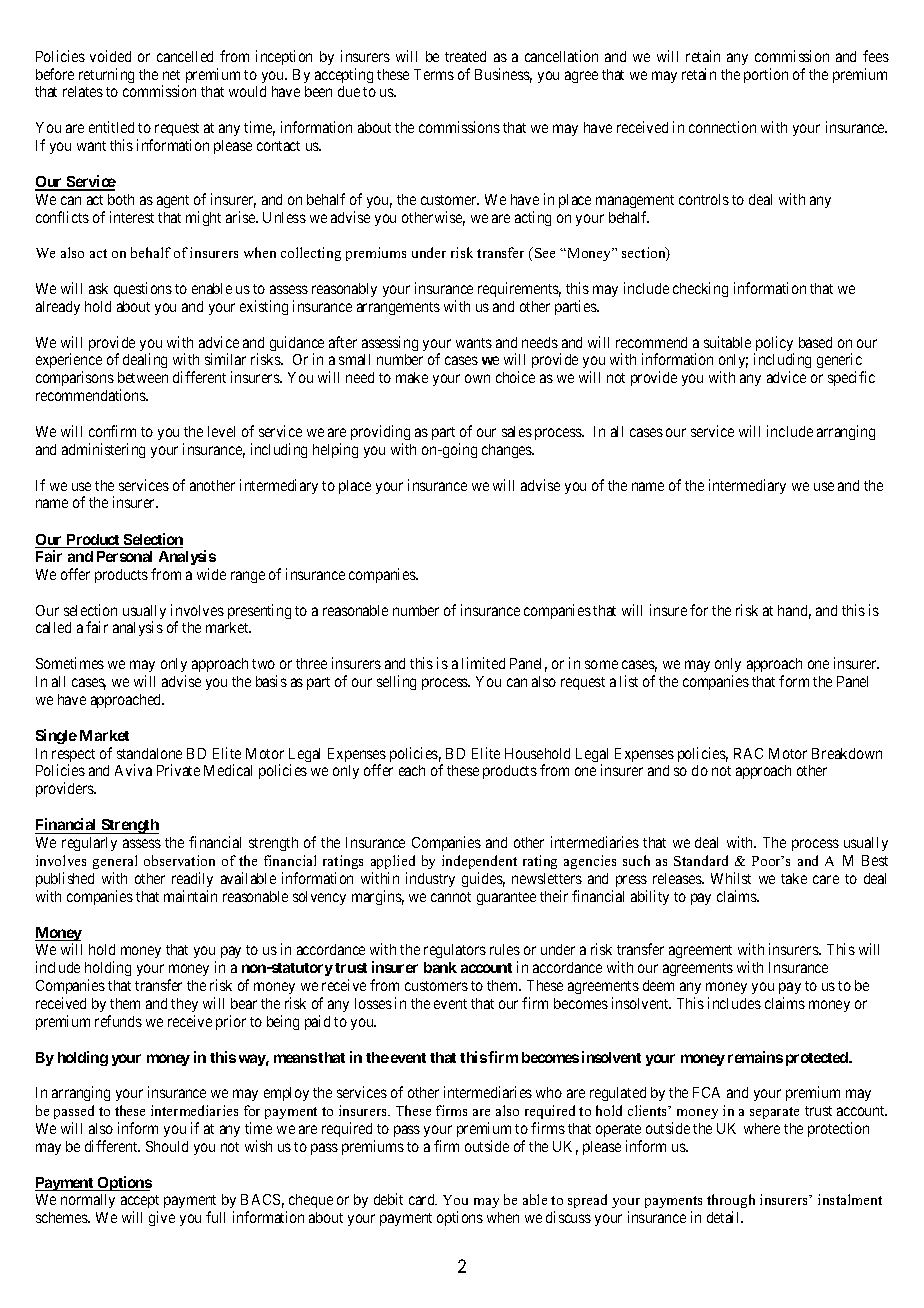 The width and height of the screenshot is (924, 1308). Describe the element at coordinates (766, 75) in the screenshot. I see `portion` at that location.
